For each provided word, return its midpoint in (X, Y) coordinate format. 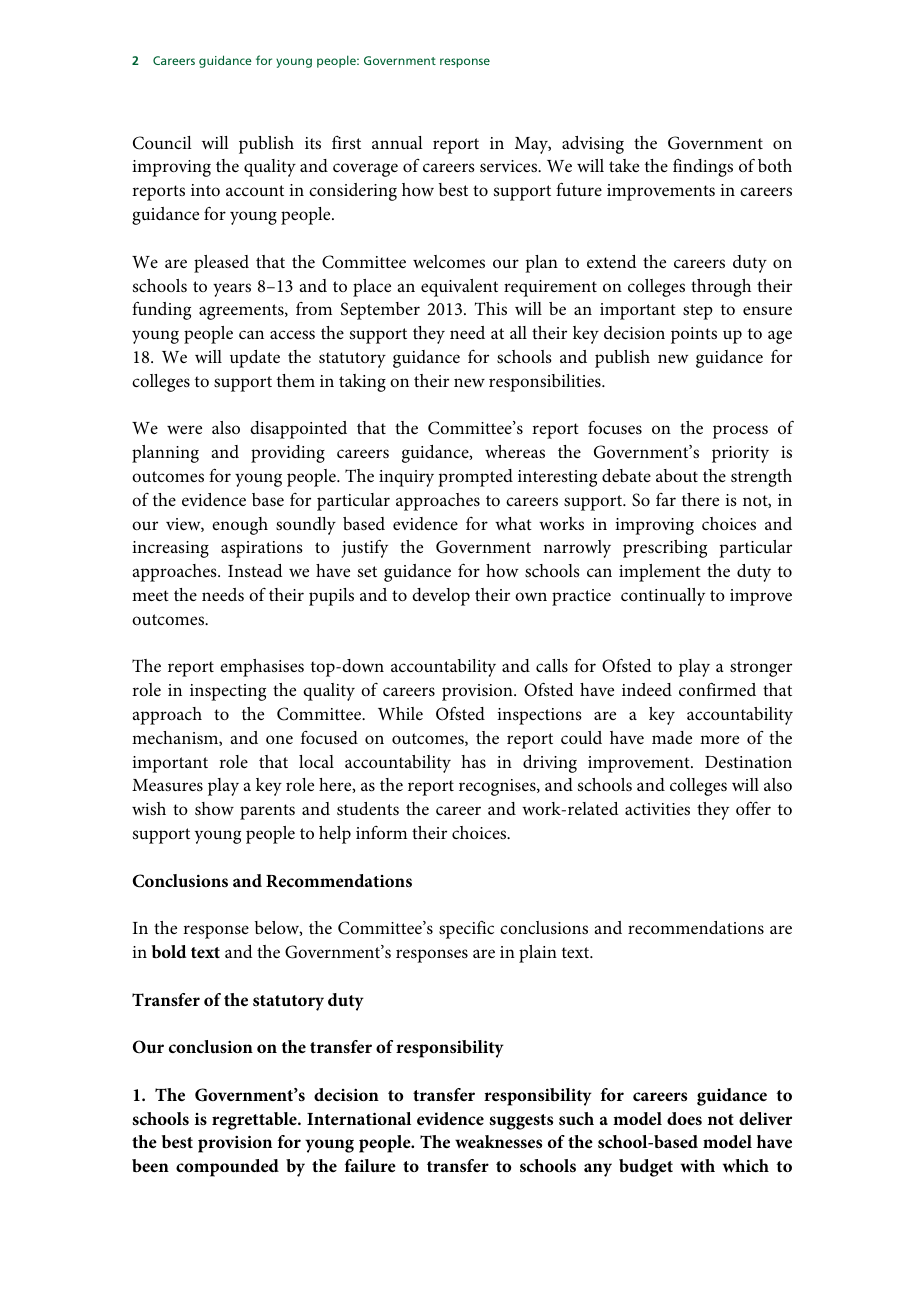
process (740, 432)
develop (441, 597)
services (510, 166)
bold (169, 951)
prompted (475, 478)
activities (657, 809)
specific (466, 930)
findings (703, 168)
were (184, 429)
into (205, 190)
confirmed (717, 689)
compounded (227, 1168)
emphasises (262, 668)
